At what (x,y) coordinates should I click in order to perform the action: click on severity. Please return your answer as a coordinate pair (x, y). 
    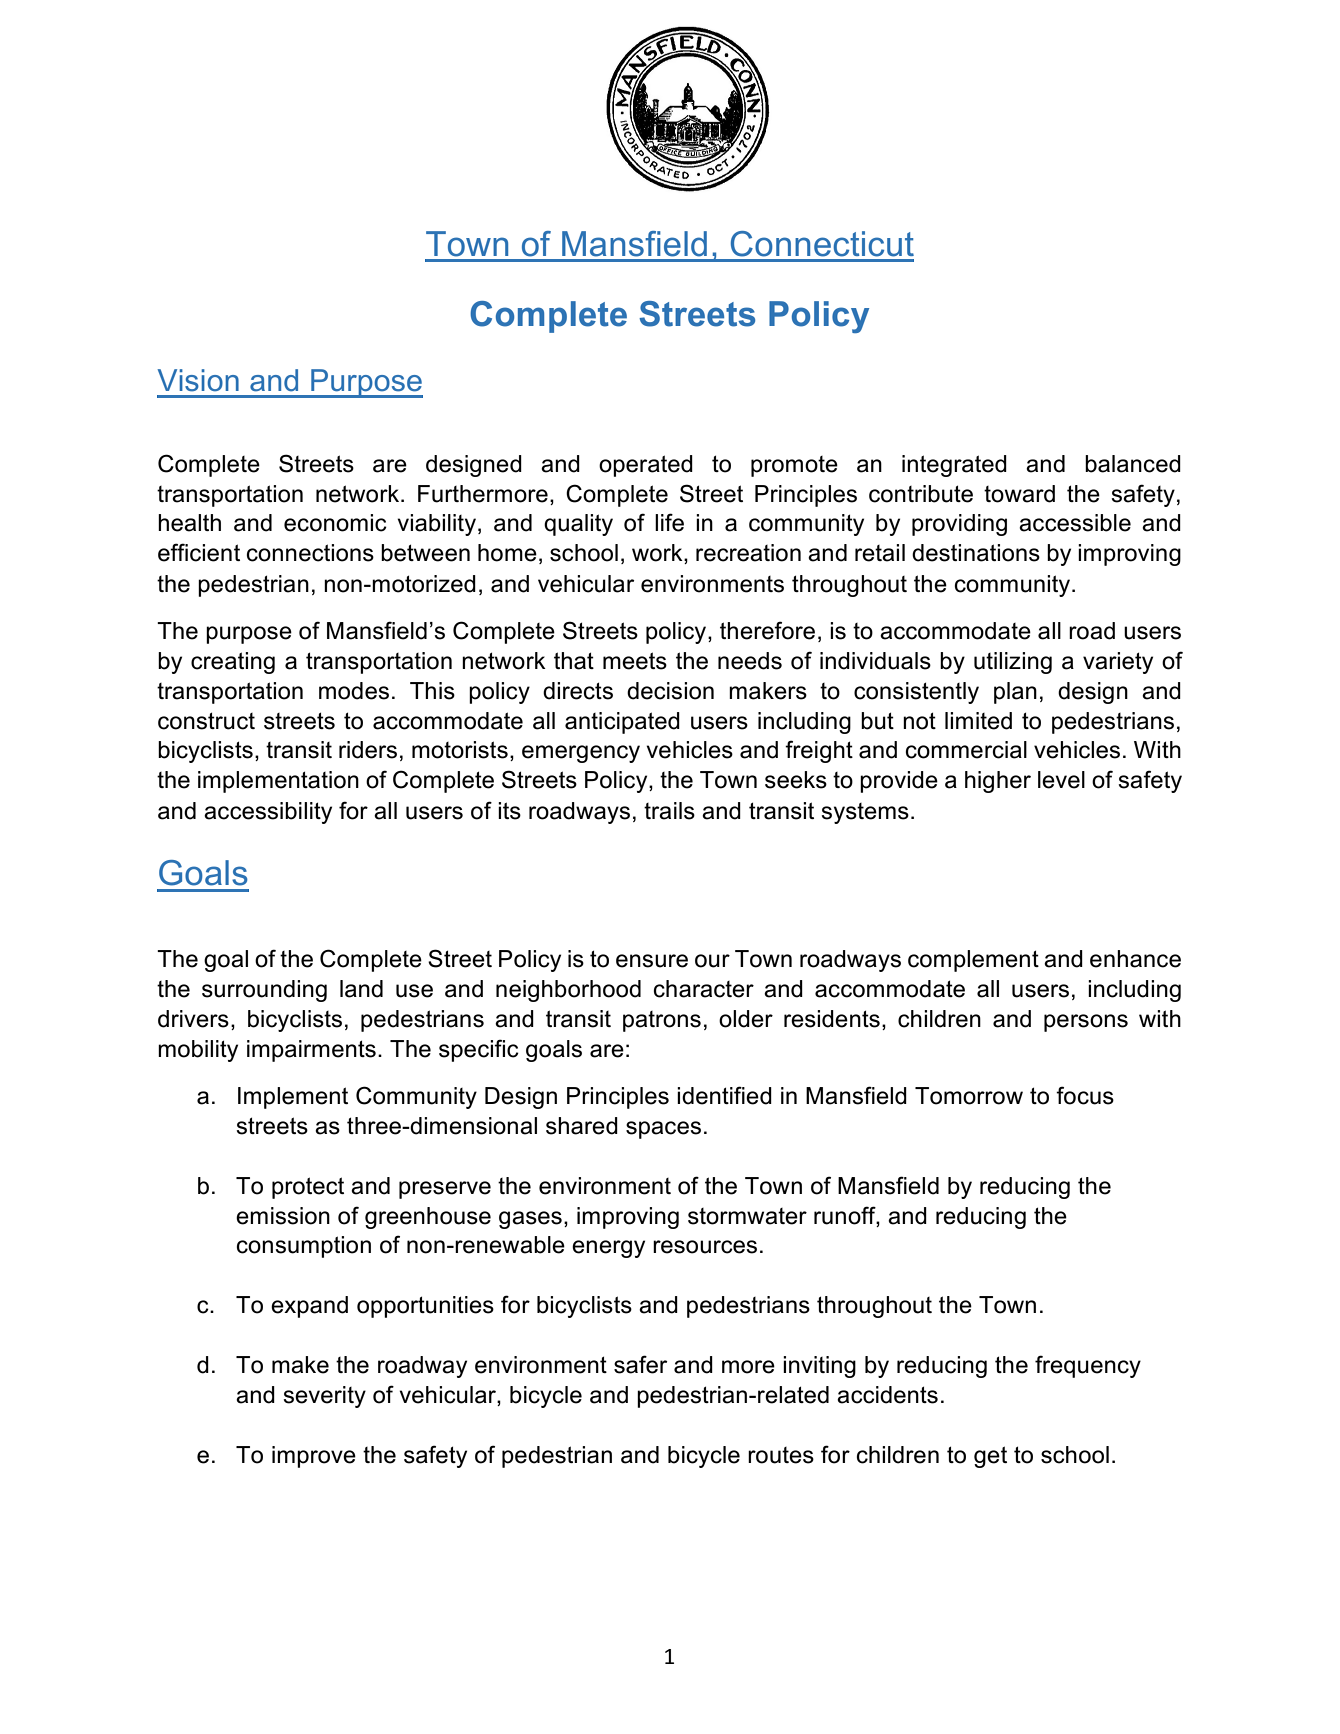
    Looking at the image, I should click on (324, 1397).
